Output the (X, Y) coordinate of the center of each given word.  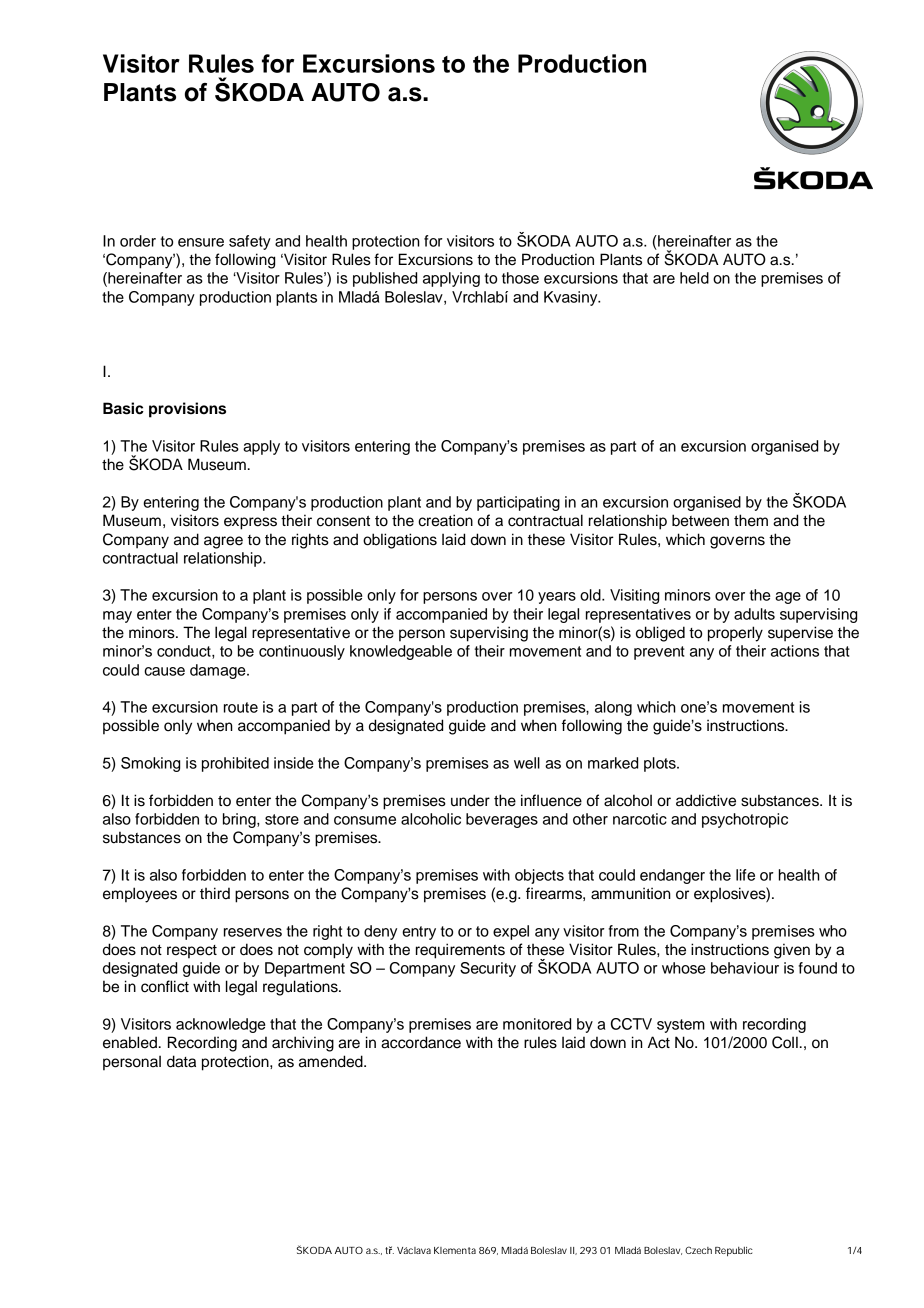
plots (661, 764)
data (181, 1061)
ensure (201, 242)
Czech (698, 1250)
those (520, 278)
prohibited (235, 764)
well (527, 763)
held (694, 278)
